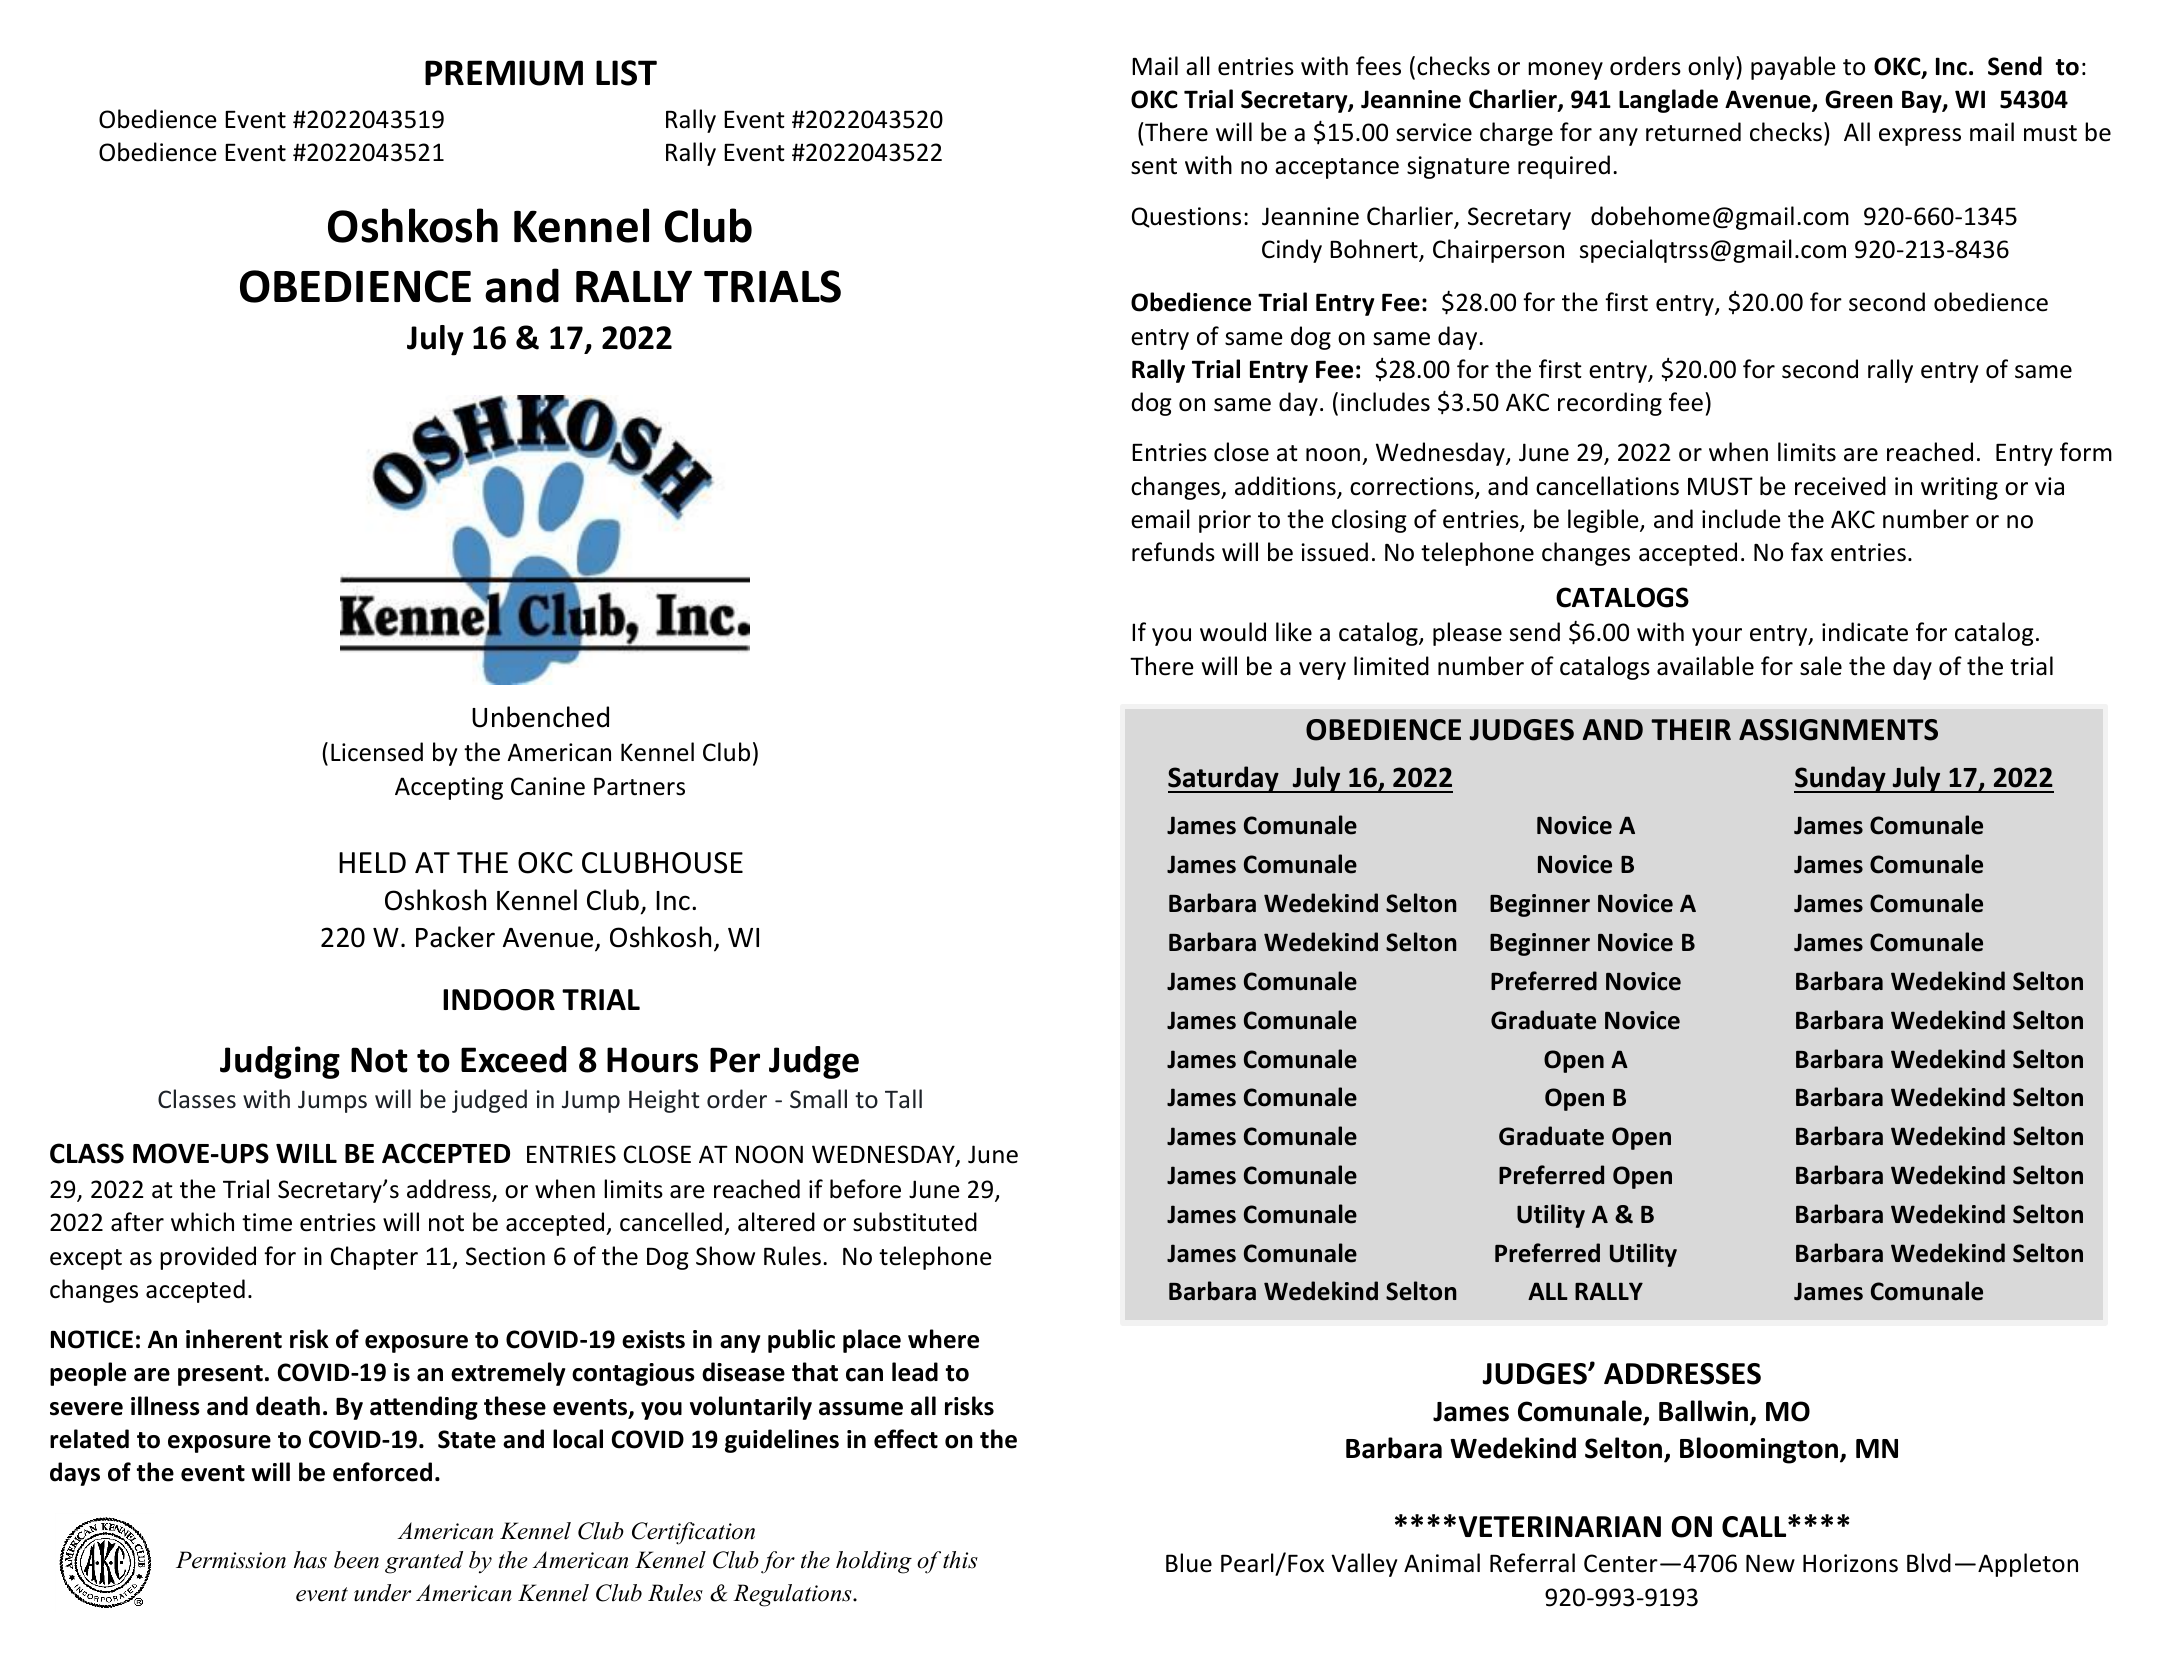 Image resolution: width=2163 pixels, height=1671 pixels. I want to click on Green, so click(1859, 99).
